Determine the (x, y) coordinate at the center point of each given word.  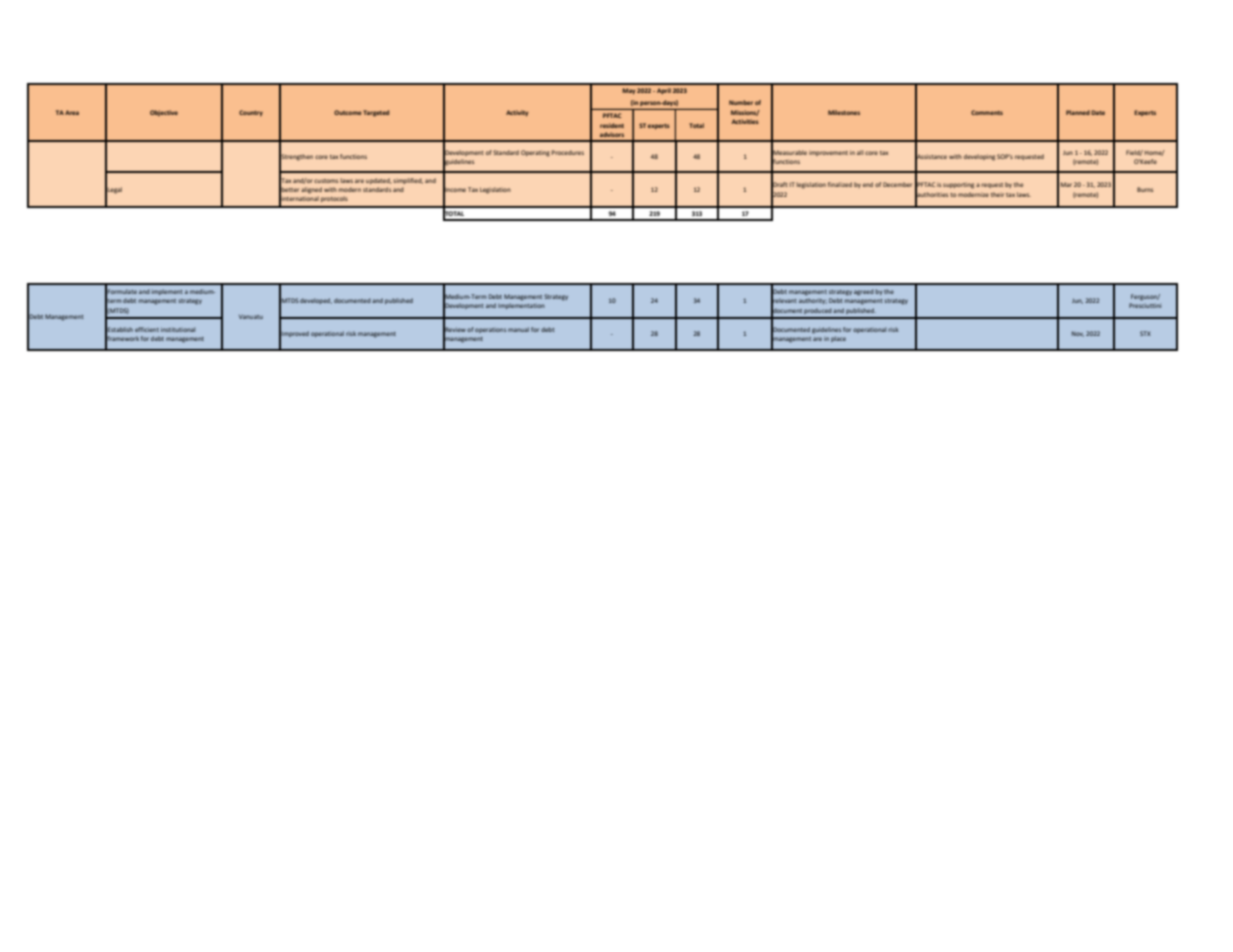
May (628, 91)
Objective (164, 113)
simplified (408, 181)
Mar (1066, 184)
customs (326, 181)
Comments (987, 112)
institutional (178, 329)
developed (316, 301)
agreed (864, 292)
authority (813, 301)
